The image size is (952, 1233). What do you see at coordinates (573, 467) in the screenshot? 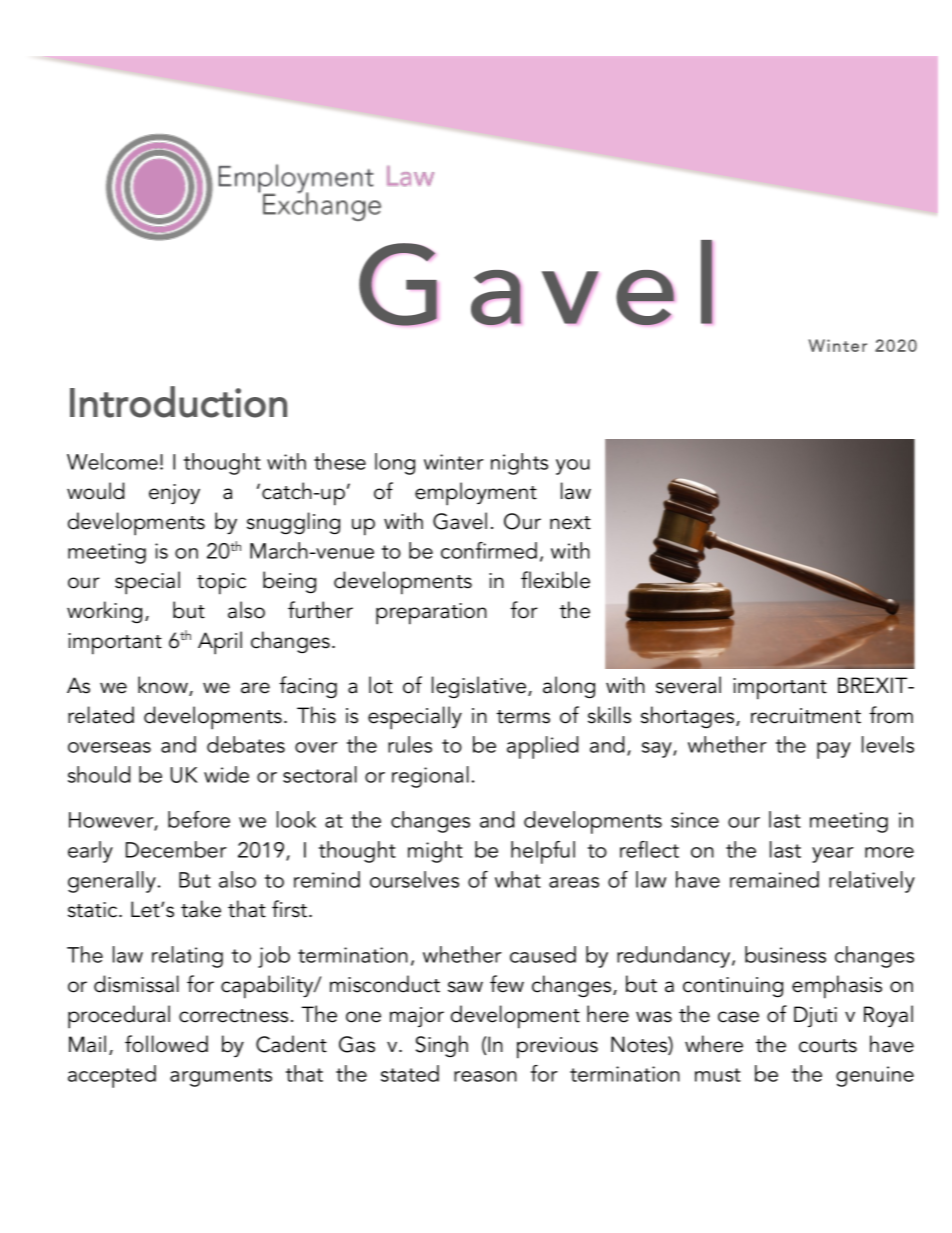
I see `you` at bounding box center [573, 467].
